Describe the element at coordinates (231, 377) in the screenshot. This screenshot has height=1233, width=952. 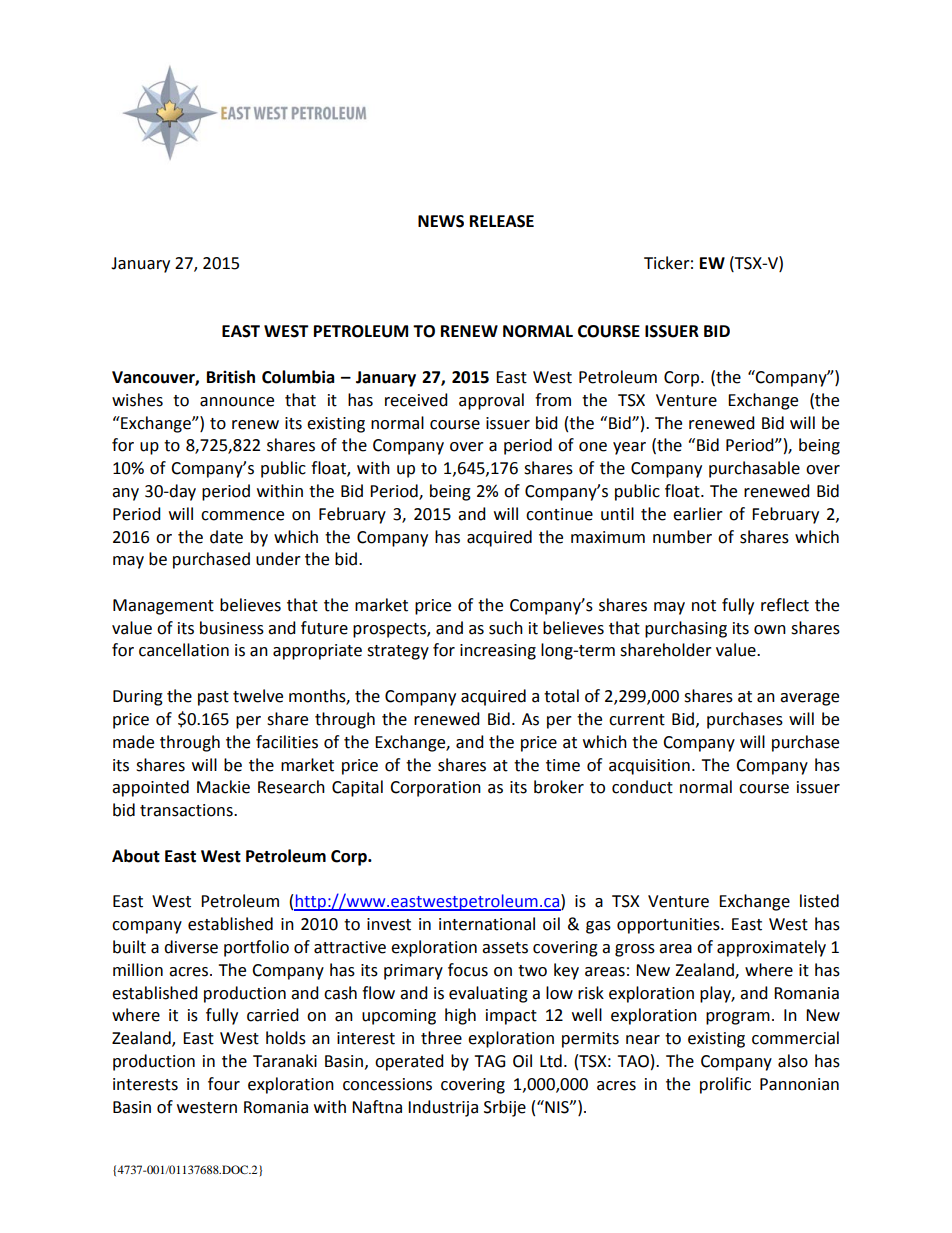
I see `British` at that location.
